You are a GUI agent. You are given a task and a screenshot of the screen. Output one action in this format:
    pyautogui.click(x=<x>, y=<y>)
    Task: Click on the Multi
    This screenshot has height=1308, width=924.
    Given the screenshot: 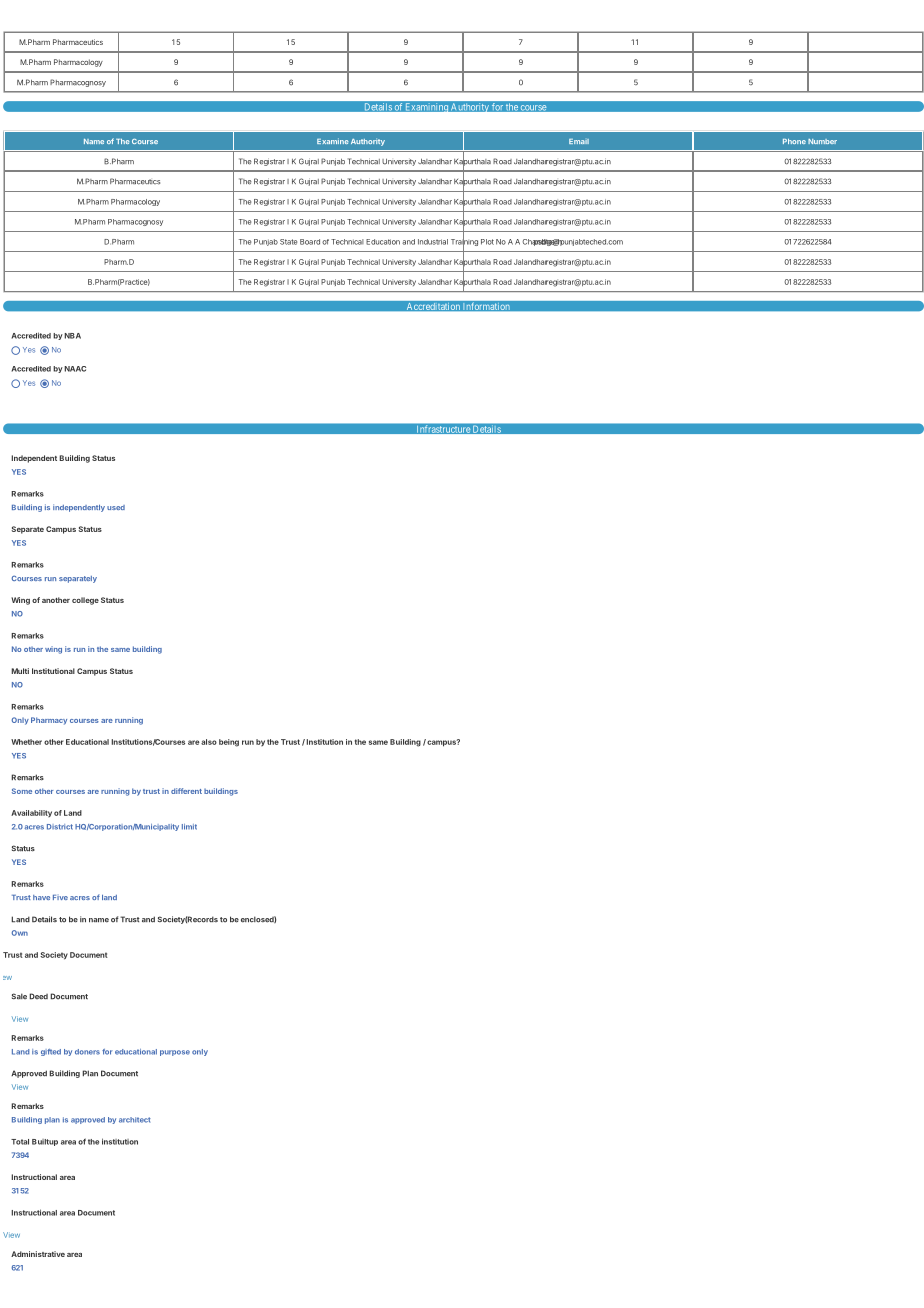 What is the action you would take?
    pyautogui.click(x=20, y=671)
